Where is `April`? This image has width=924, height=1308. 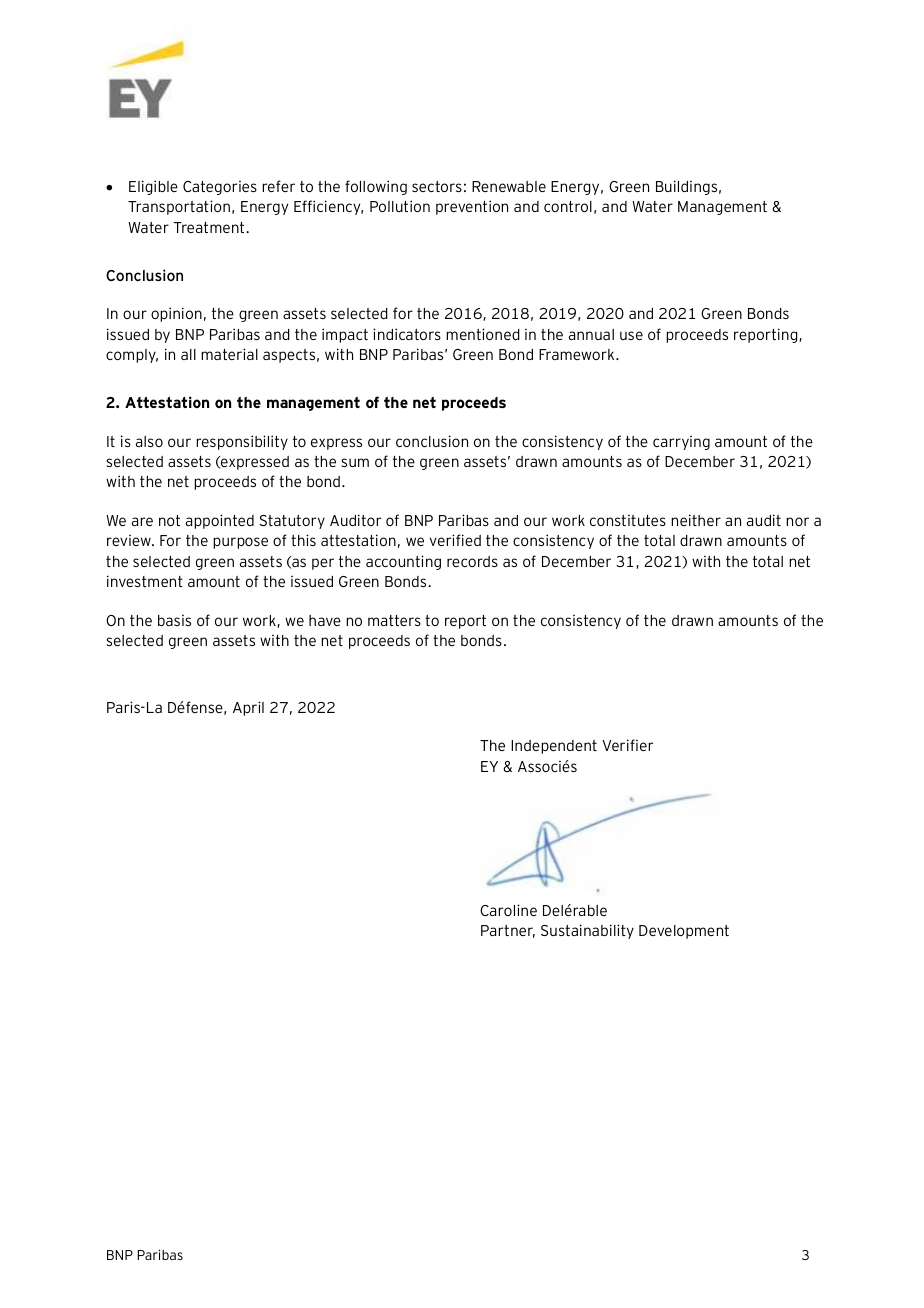
April is located at coordinates (248, 708).
